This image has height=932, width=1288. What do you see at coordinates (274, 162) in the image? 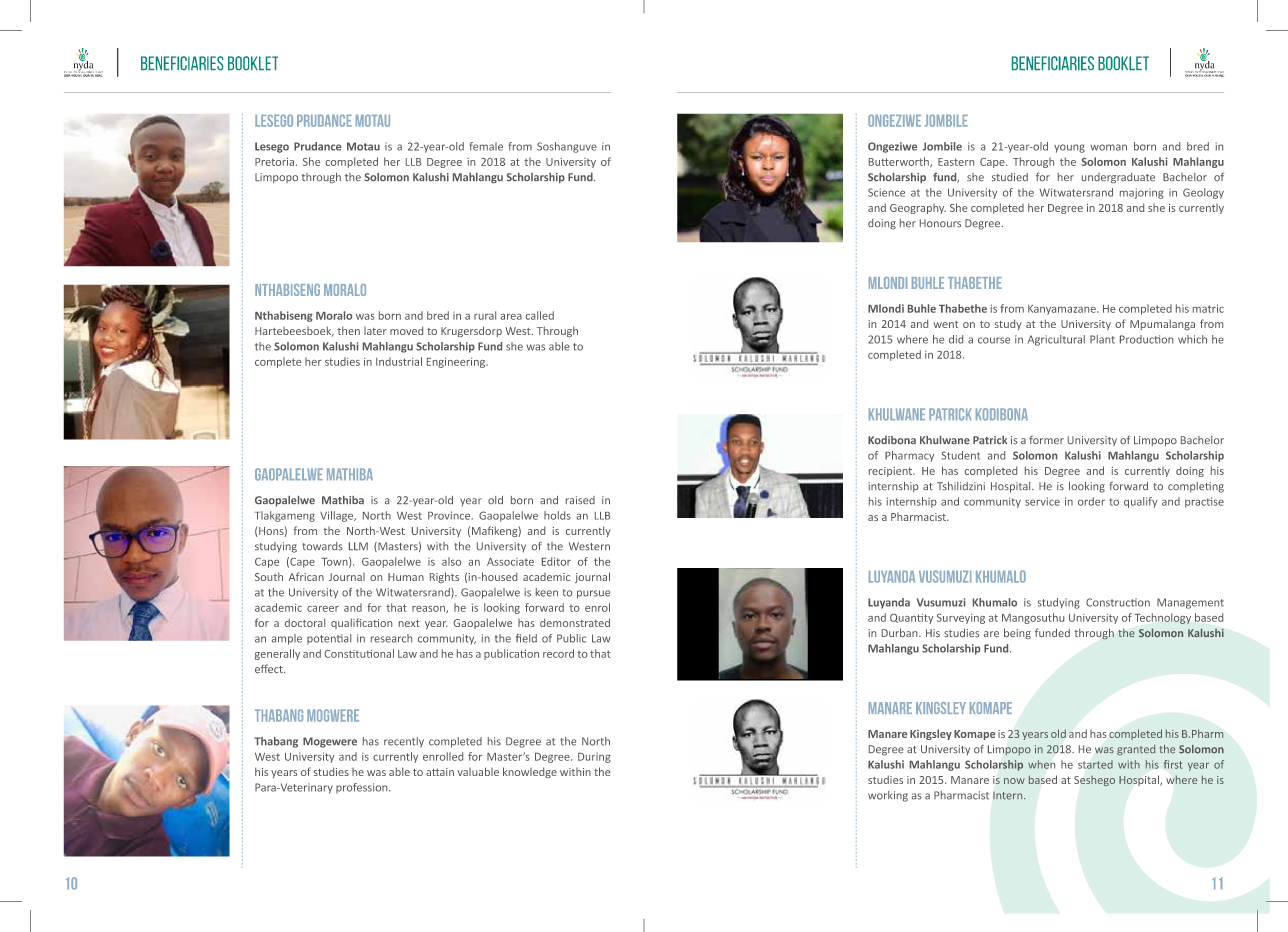
I see `Pretoria` at bounding box center [274, 162].
